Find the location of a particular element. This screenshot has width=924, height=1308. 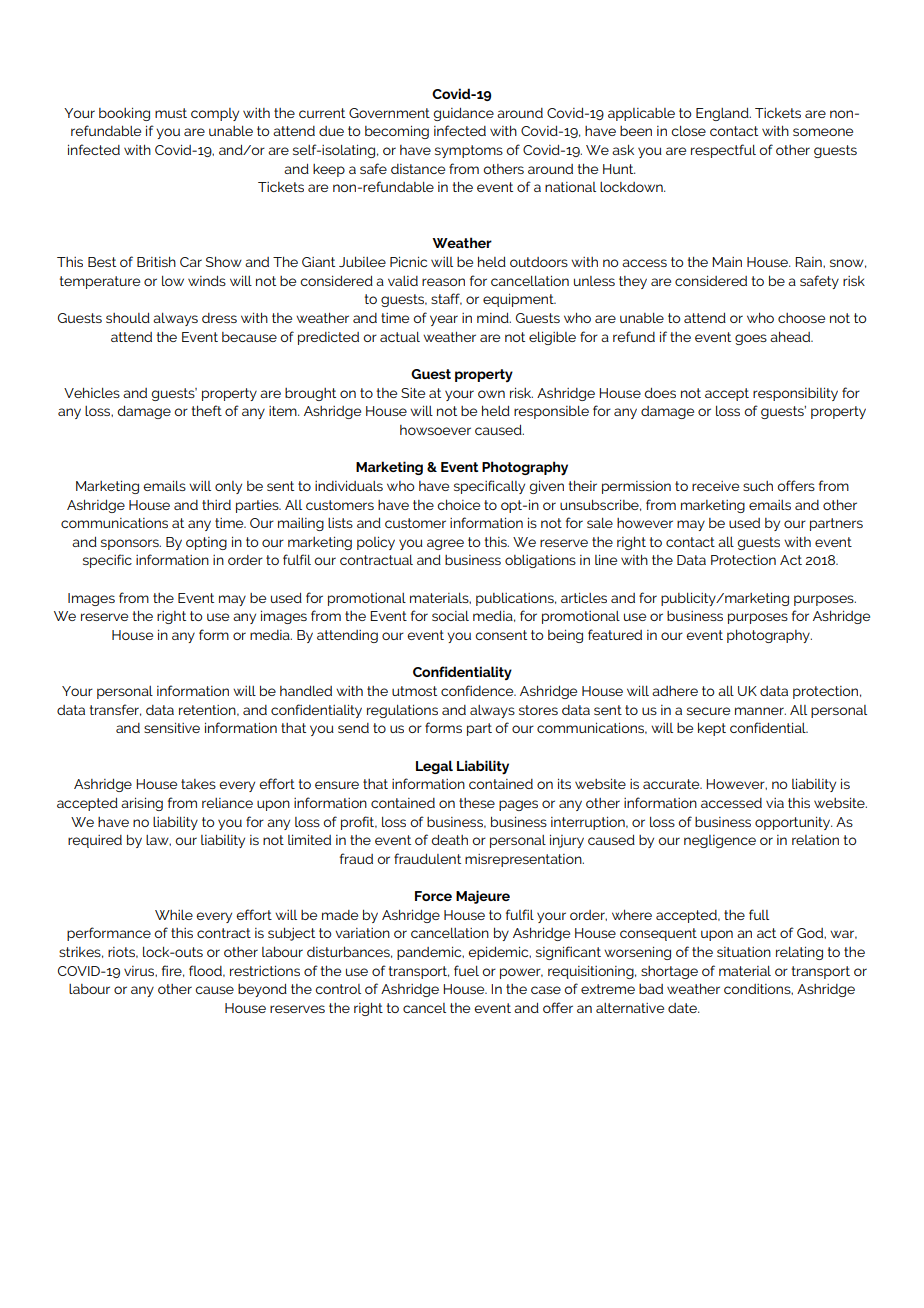

theft is located at coordinates (207, 410).
